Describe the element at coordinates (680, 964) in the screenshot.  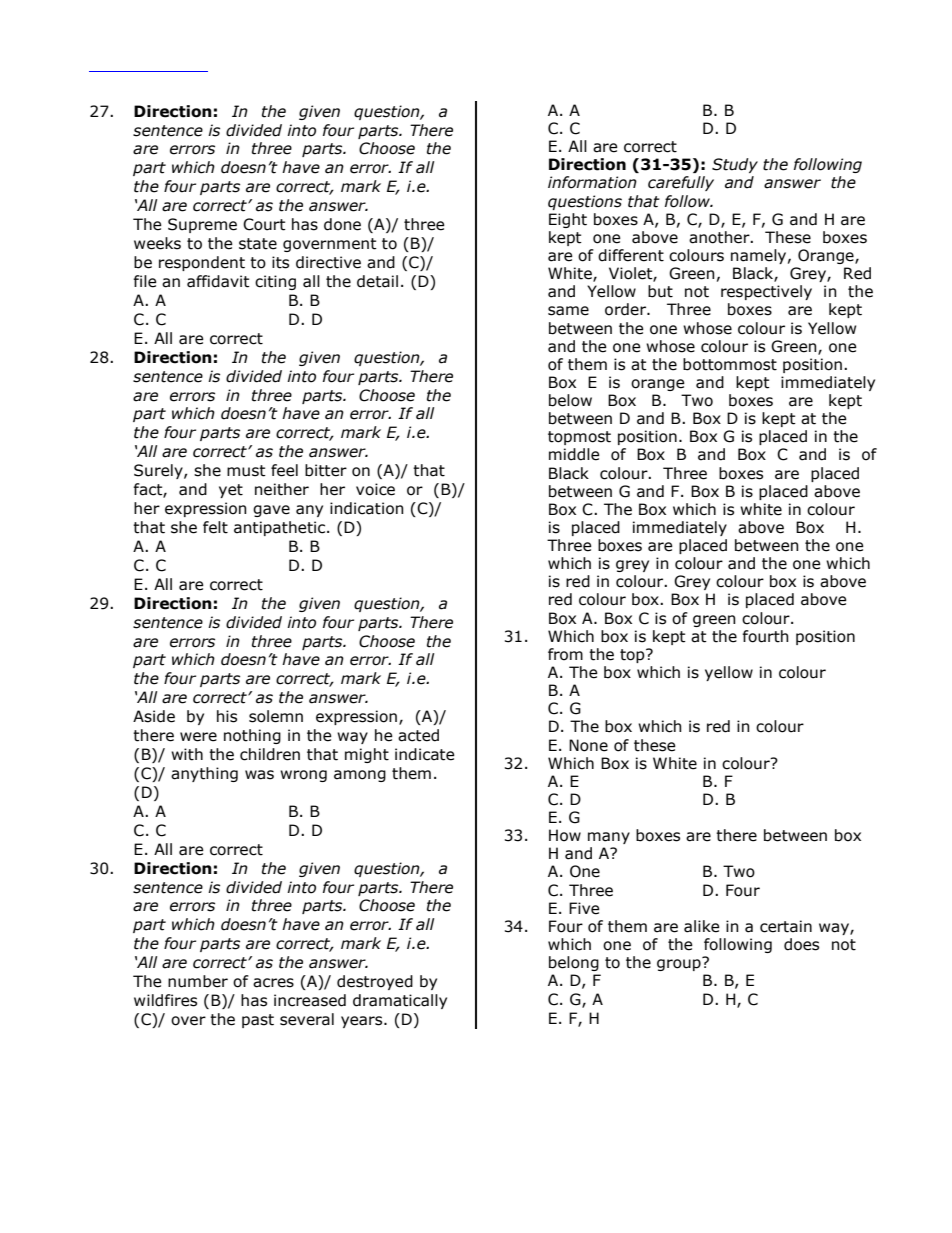
I see `group` at that location.
